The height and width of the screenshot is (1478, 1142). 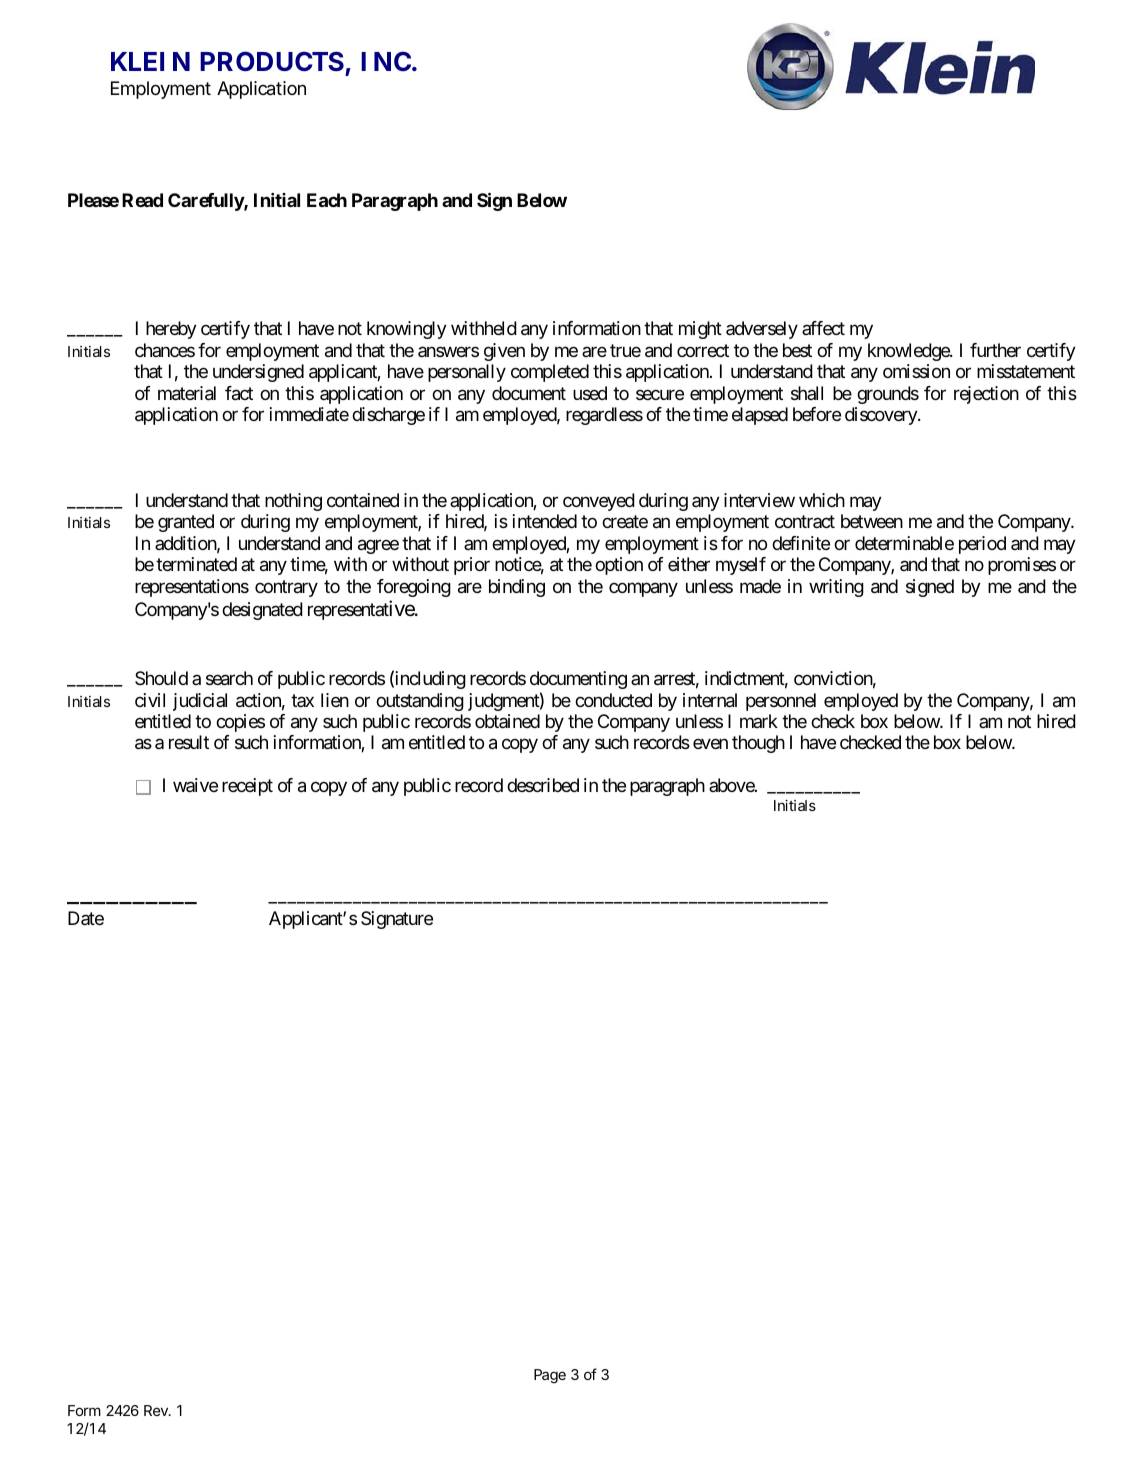 I want to click on KLEIN, so click(x=150, y=61).
